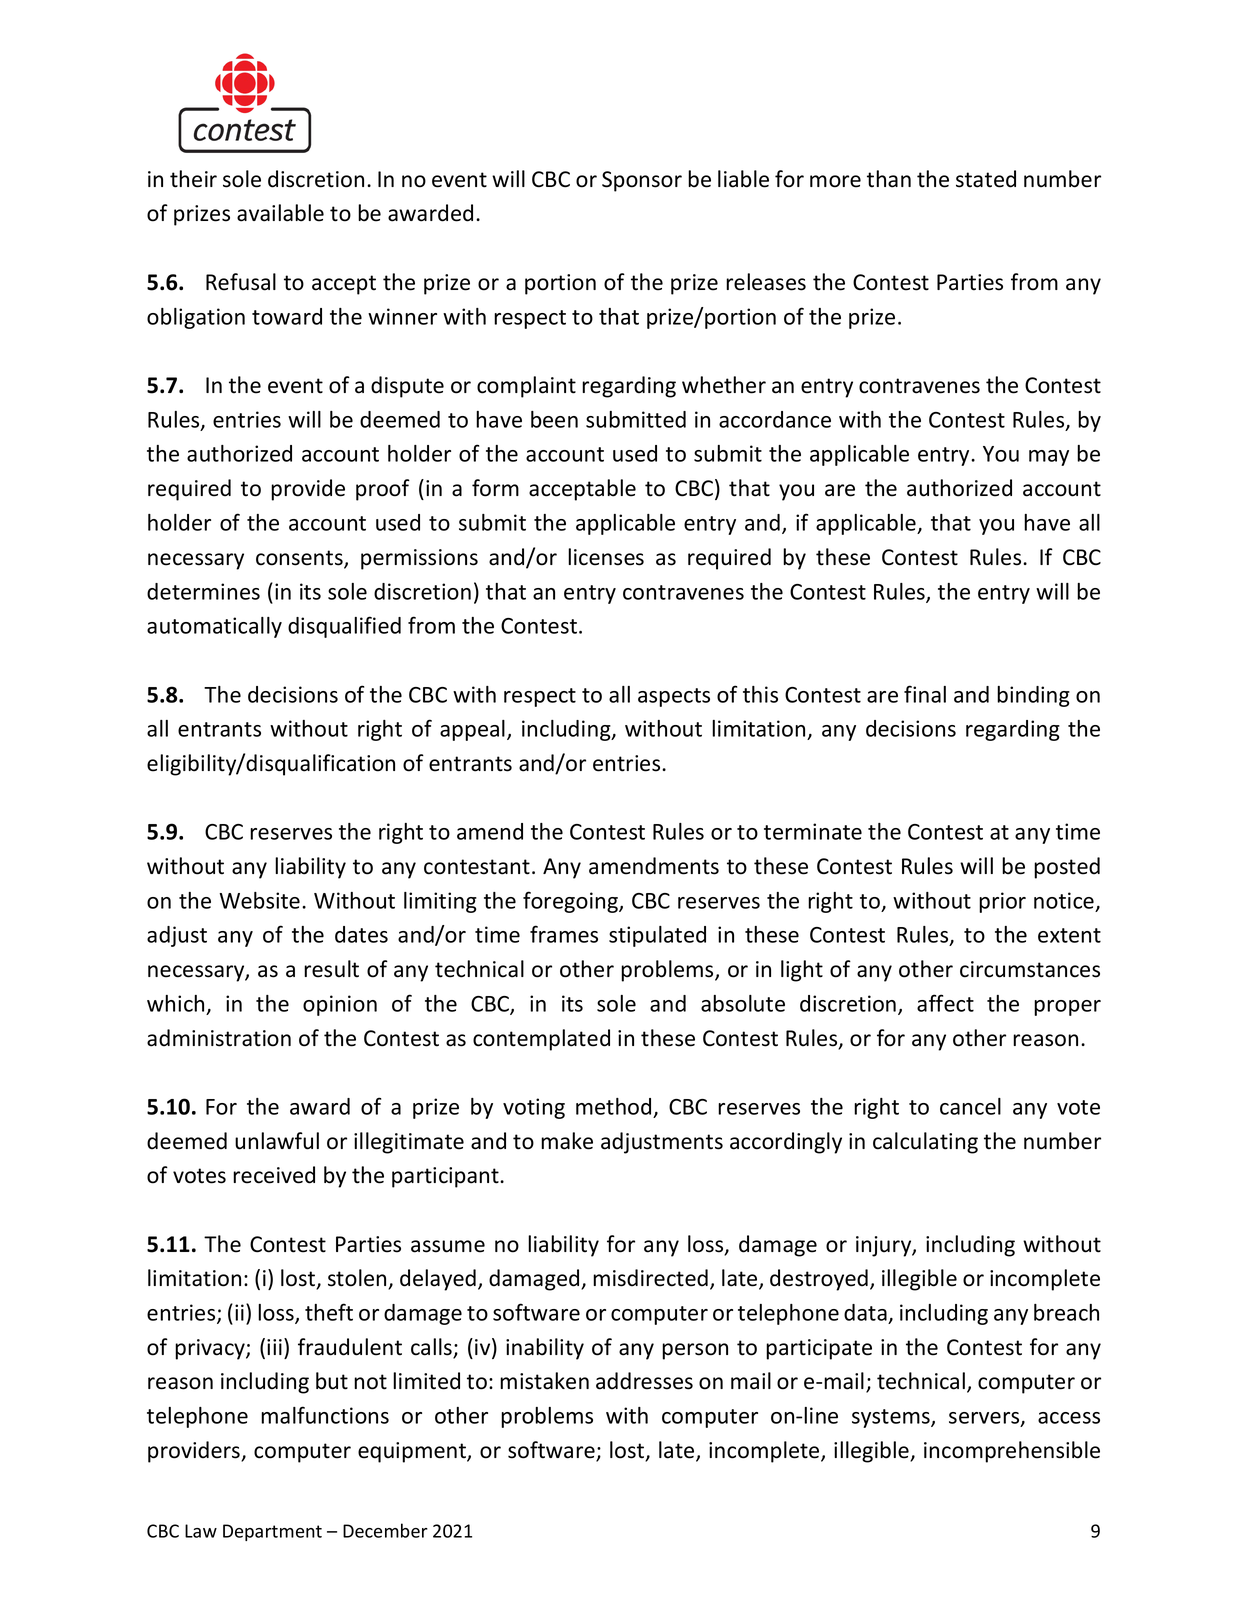 This screenshot has width=1248, height=1615. I want to click on addresses, so click(644, 1381).
